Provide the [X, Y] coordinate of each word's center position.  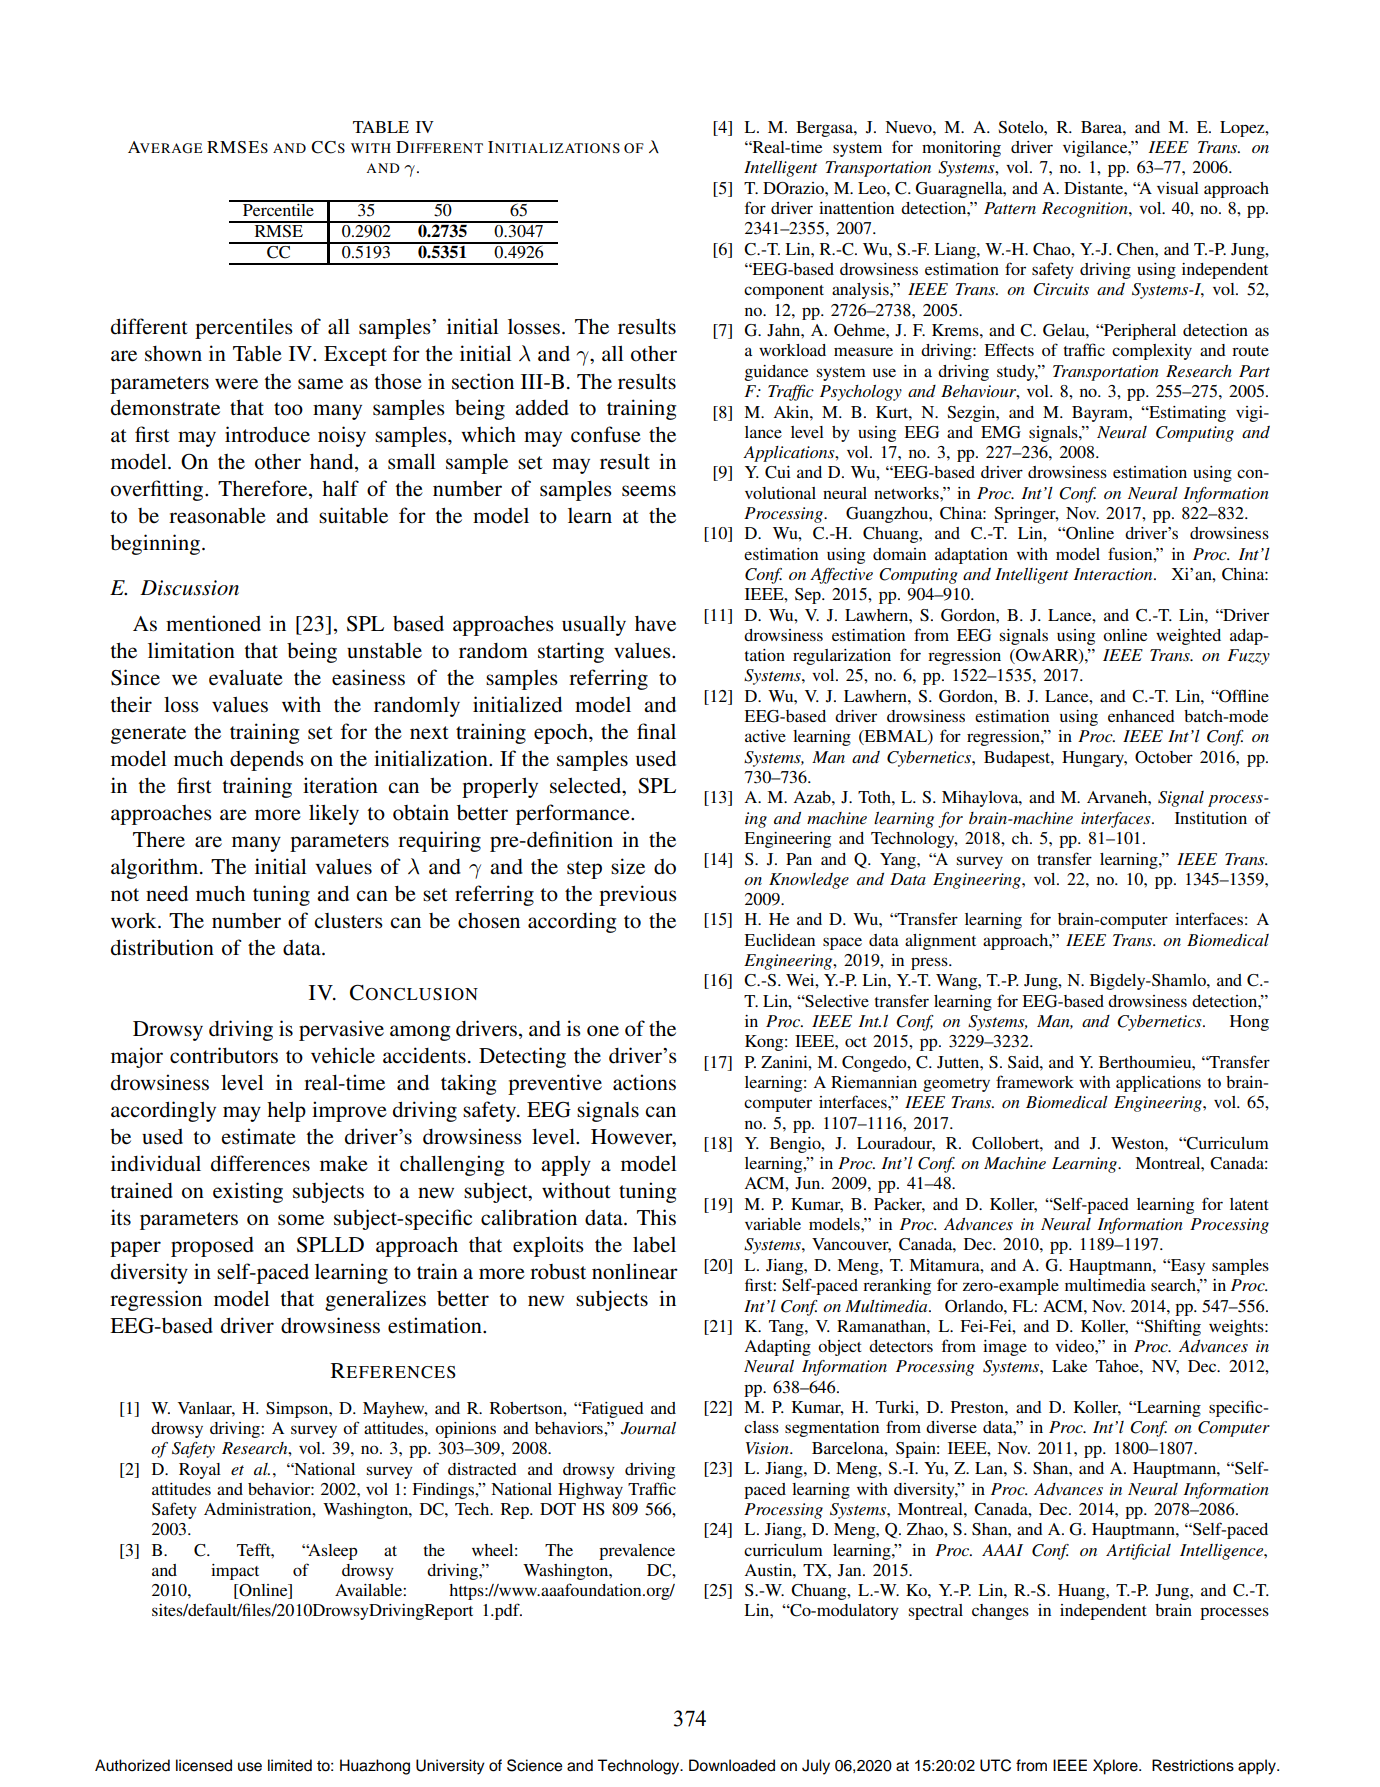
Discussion [189, 588]
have [655, 624]
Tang [787, 1328]
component [784, 292]
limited [290, 1765]
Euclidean [779, 940]
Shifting [1171, 1327]
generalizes [375, 1300]
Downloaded [732, 1765]
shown [173, 354]
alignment [940, 942]
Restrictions [1193, 1765]
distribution [162, 947]
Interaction [1114, 574]
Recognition [1086, 210]
